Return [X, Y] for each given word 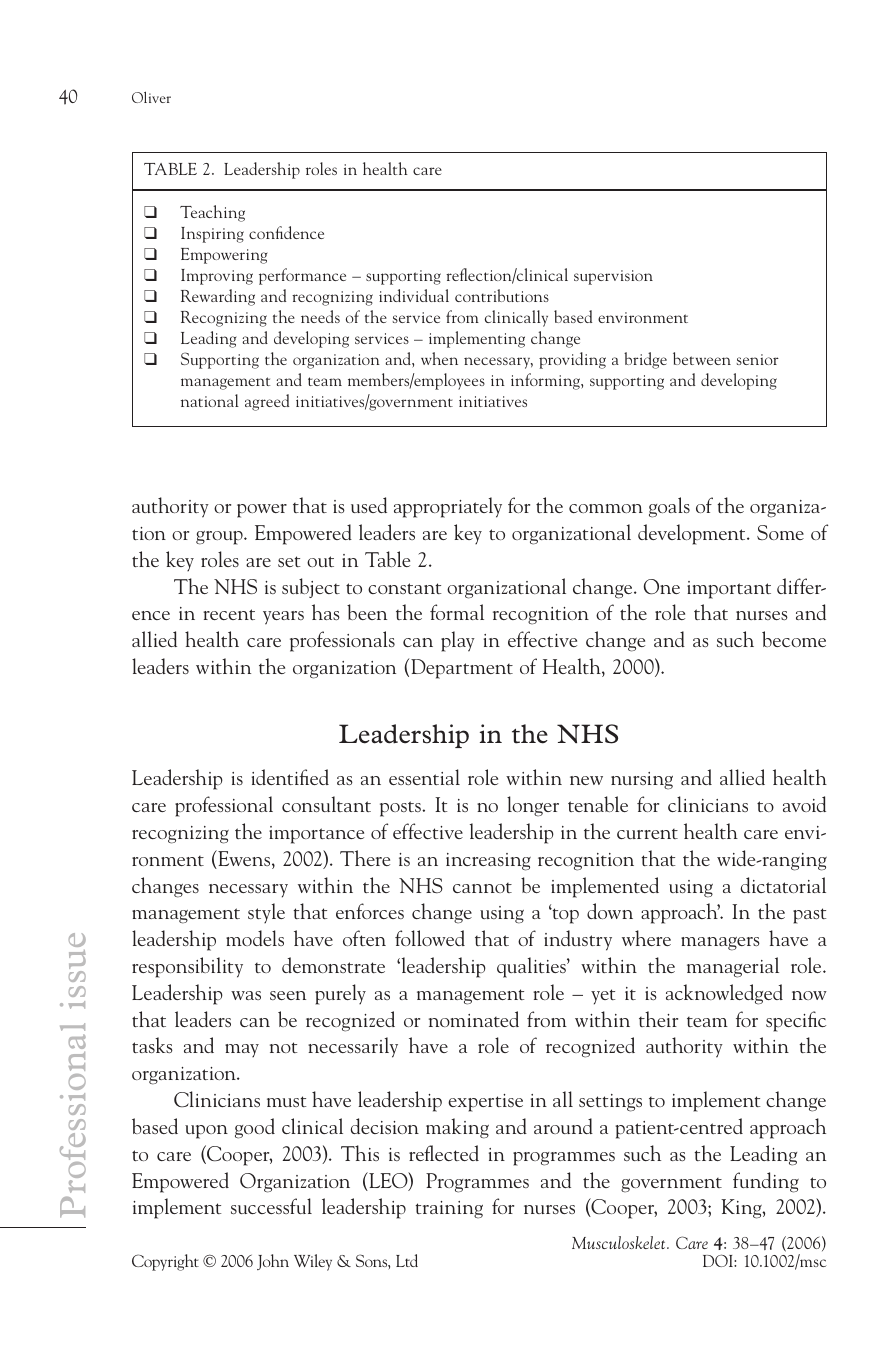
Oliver [151, 97]
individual [414, 295]
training [449, 1210]
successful [271, 1206]
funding [766, 1182]
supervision [613, 277]
